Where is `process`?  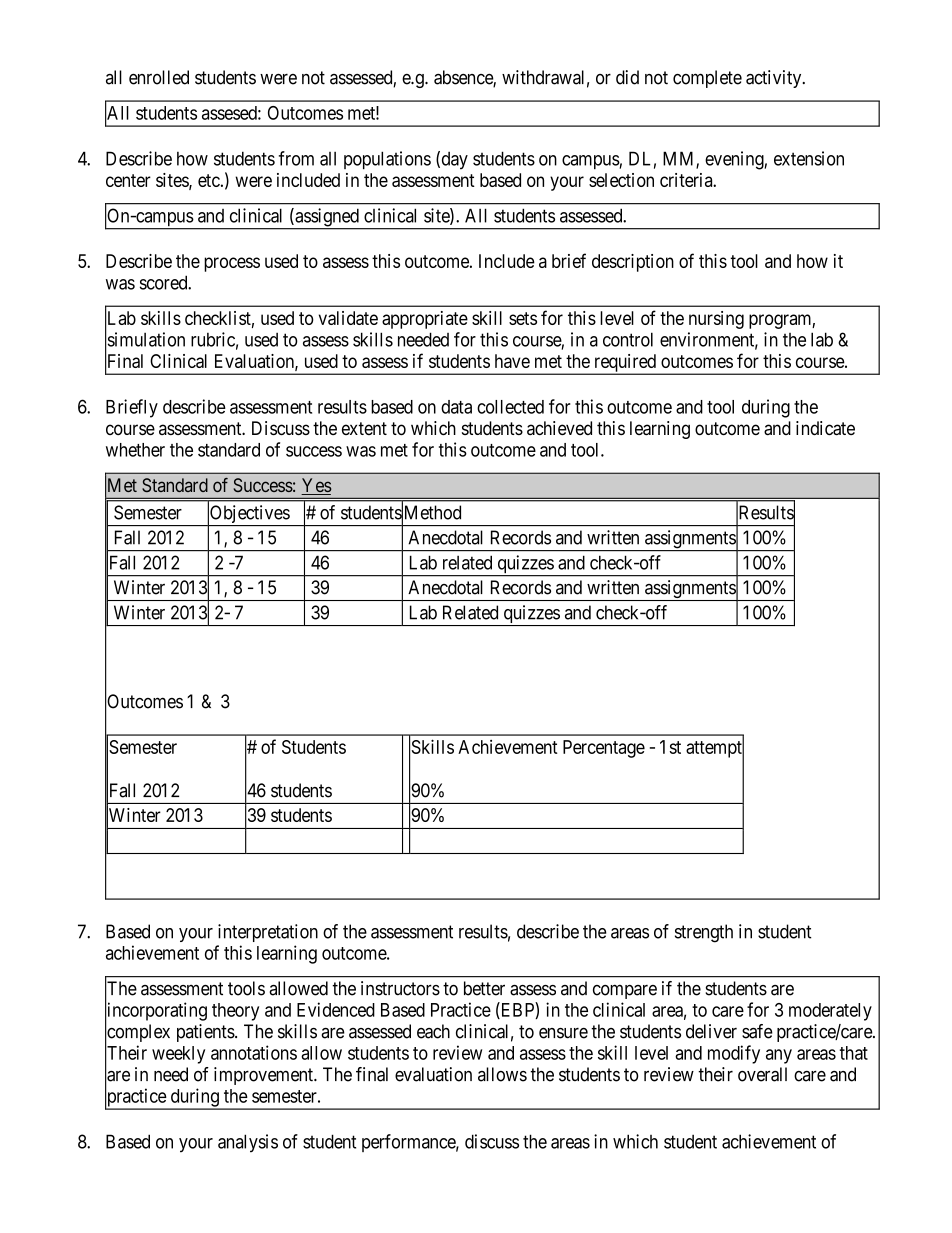 process is located at coordinates (232, 264).
